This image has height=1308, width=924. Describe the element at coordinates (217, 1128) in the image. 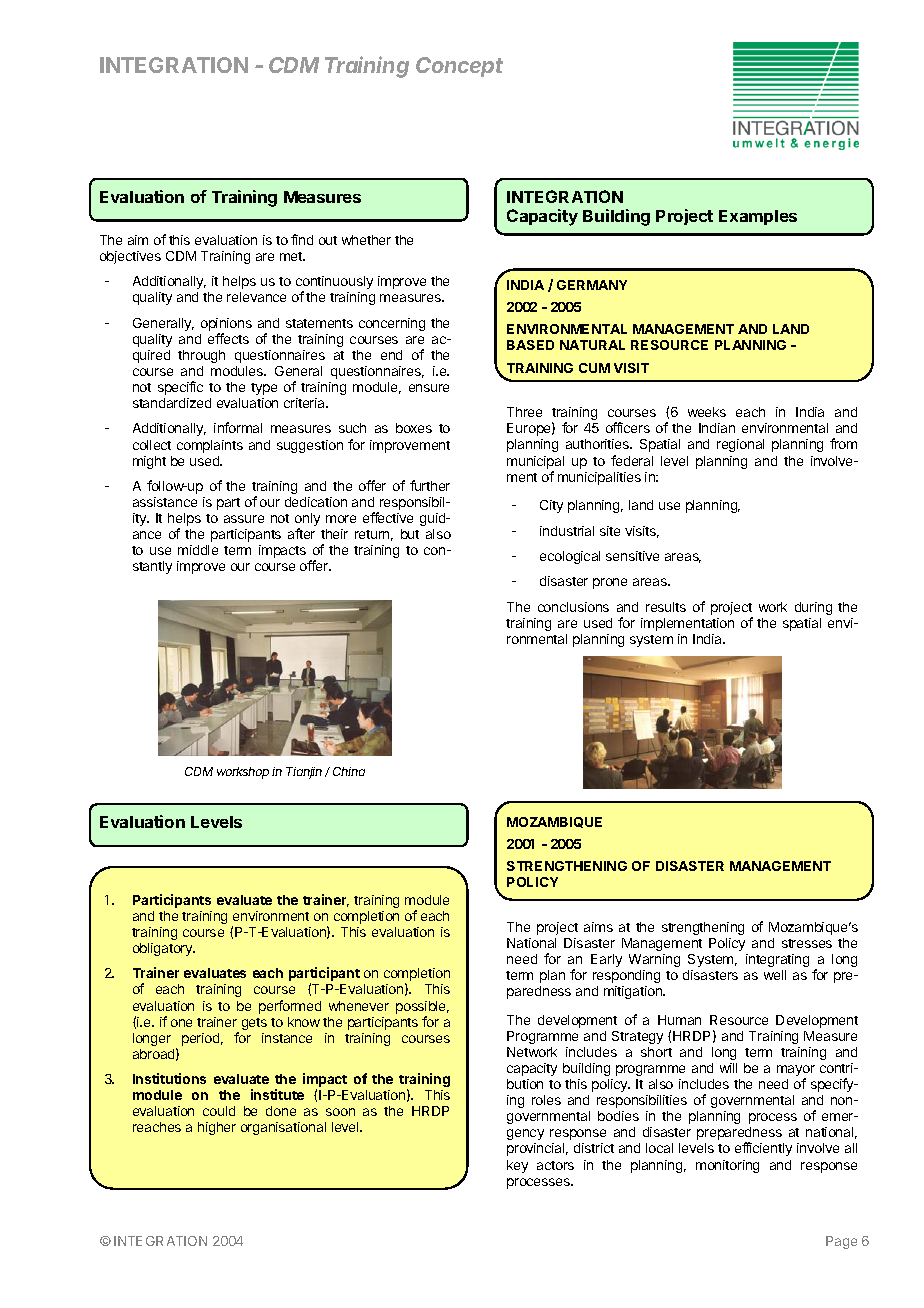

I see `higher` at that location.
